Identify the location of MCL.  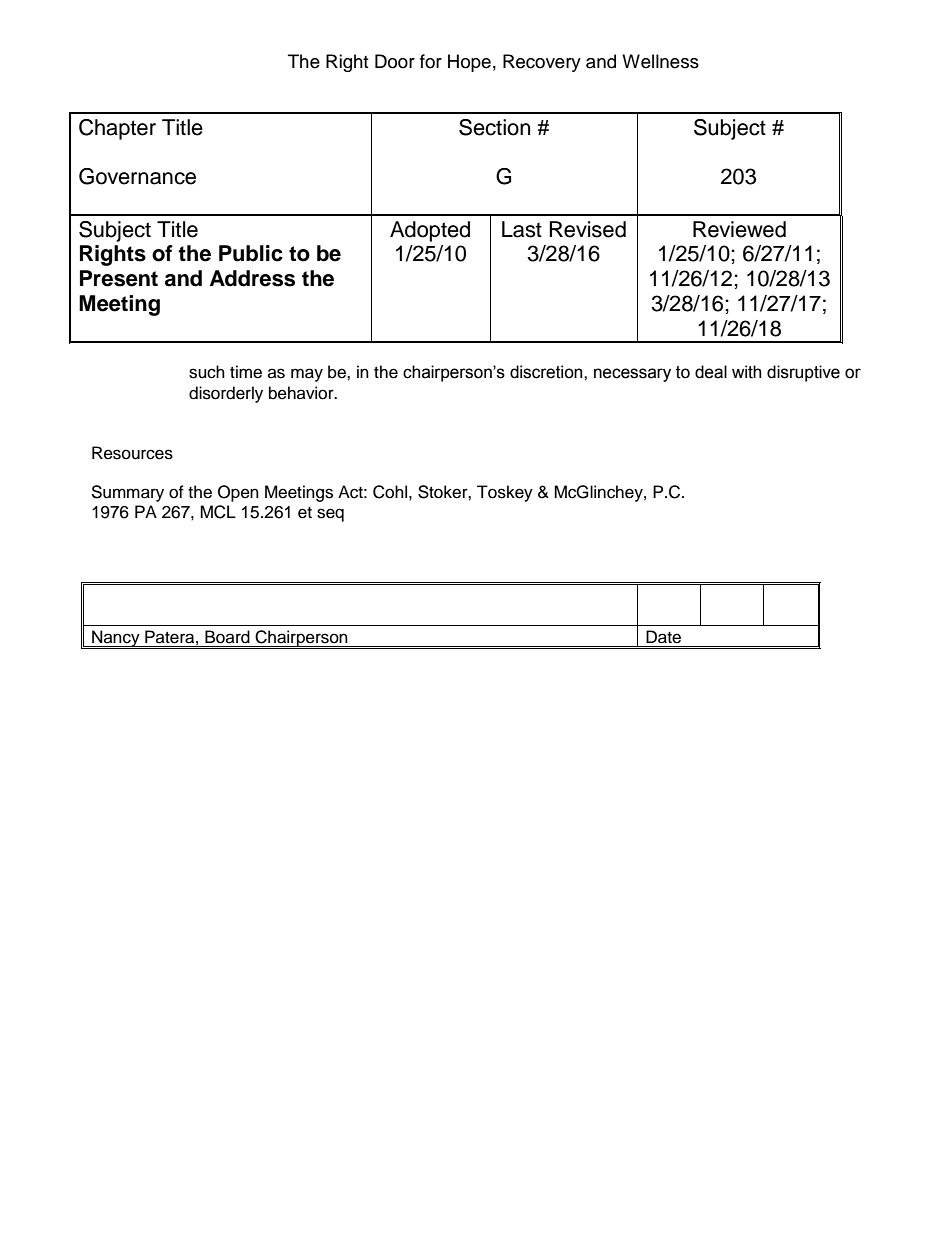
(218, 512).
